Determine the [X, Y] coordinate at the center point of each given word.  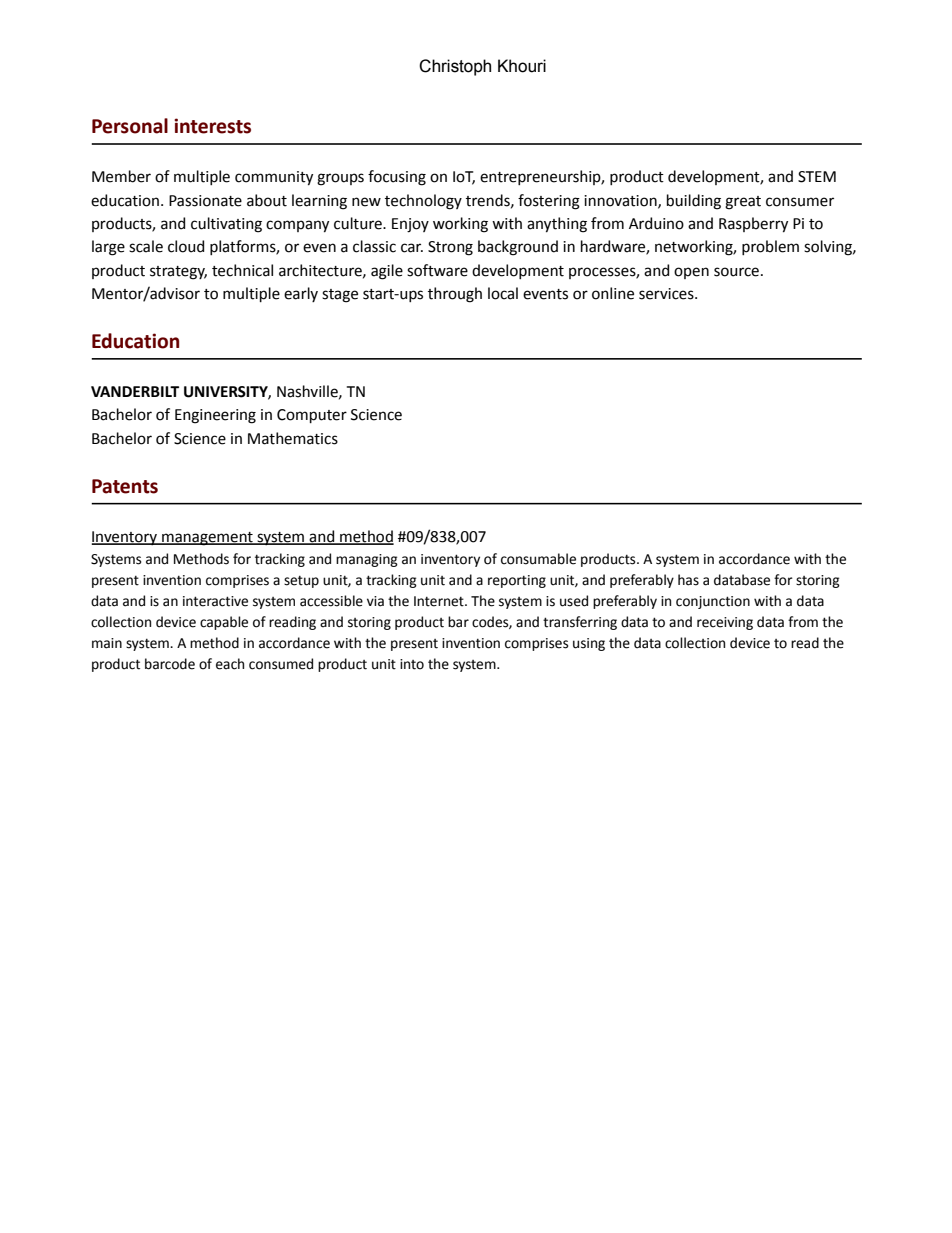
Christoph [455, 67]
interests [212, 126]
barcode [170, 664]
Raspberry [753, 225]
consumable [538, 559]
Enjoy [410, 225]
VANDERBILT [135, 391]
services [667, 294]
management [207, 539]
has [688, 580]
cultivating [226, 225]
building [694, 202]
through [455, 295]
